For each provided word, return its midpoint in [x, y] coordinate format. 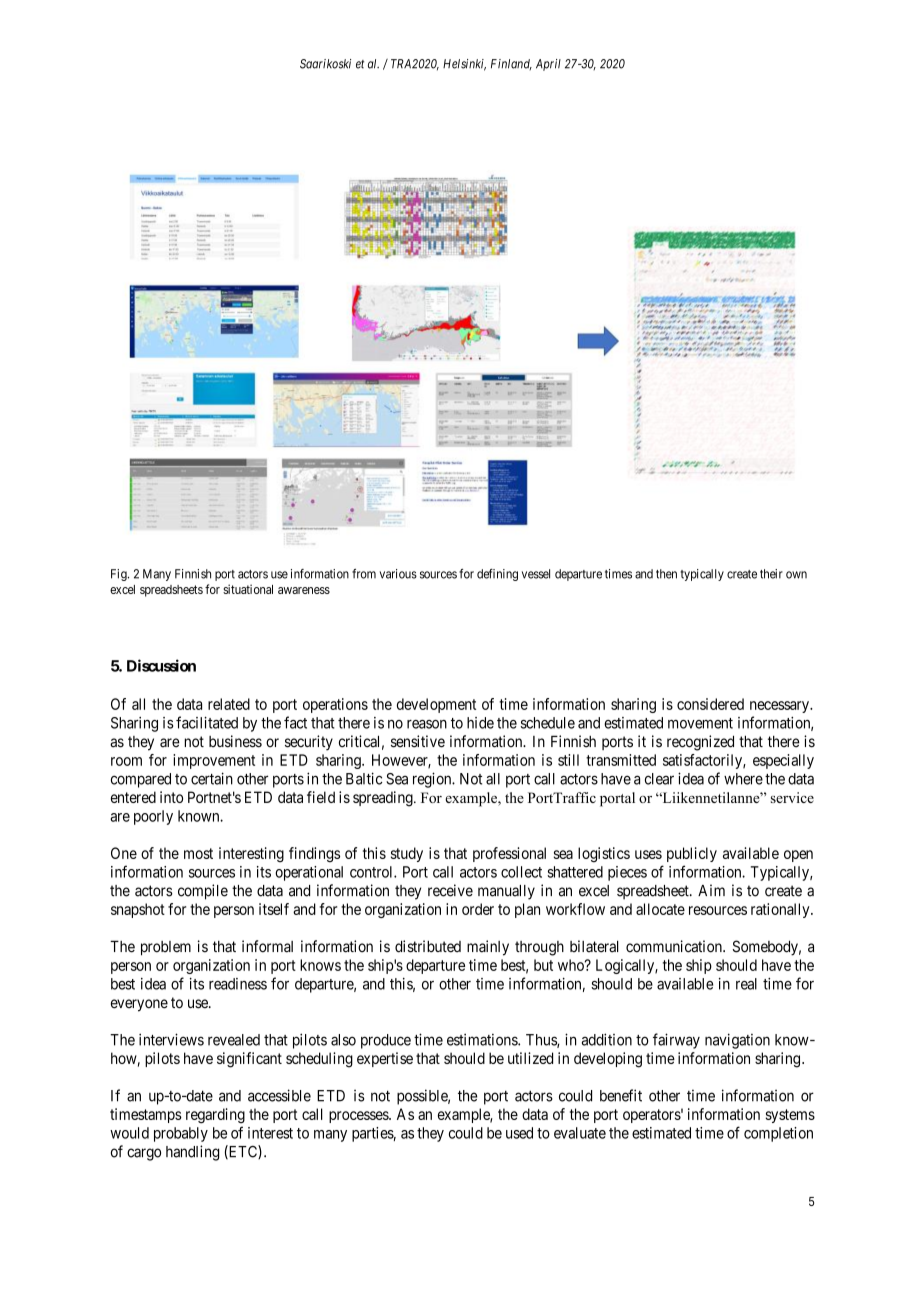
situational [248, 589]
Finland [511, 64]
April [548, 65]
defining [497, 575]
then [666, 574]
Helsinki [464, 65]
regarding [215, 1116]
